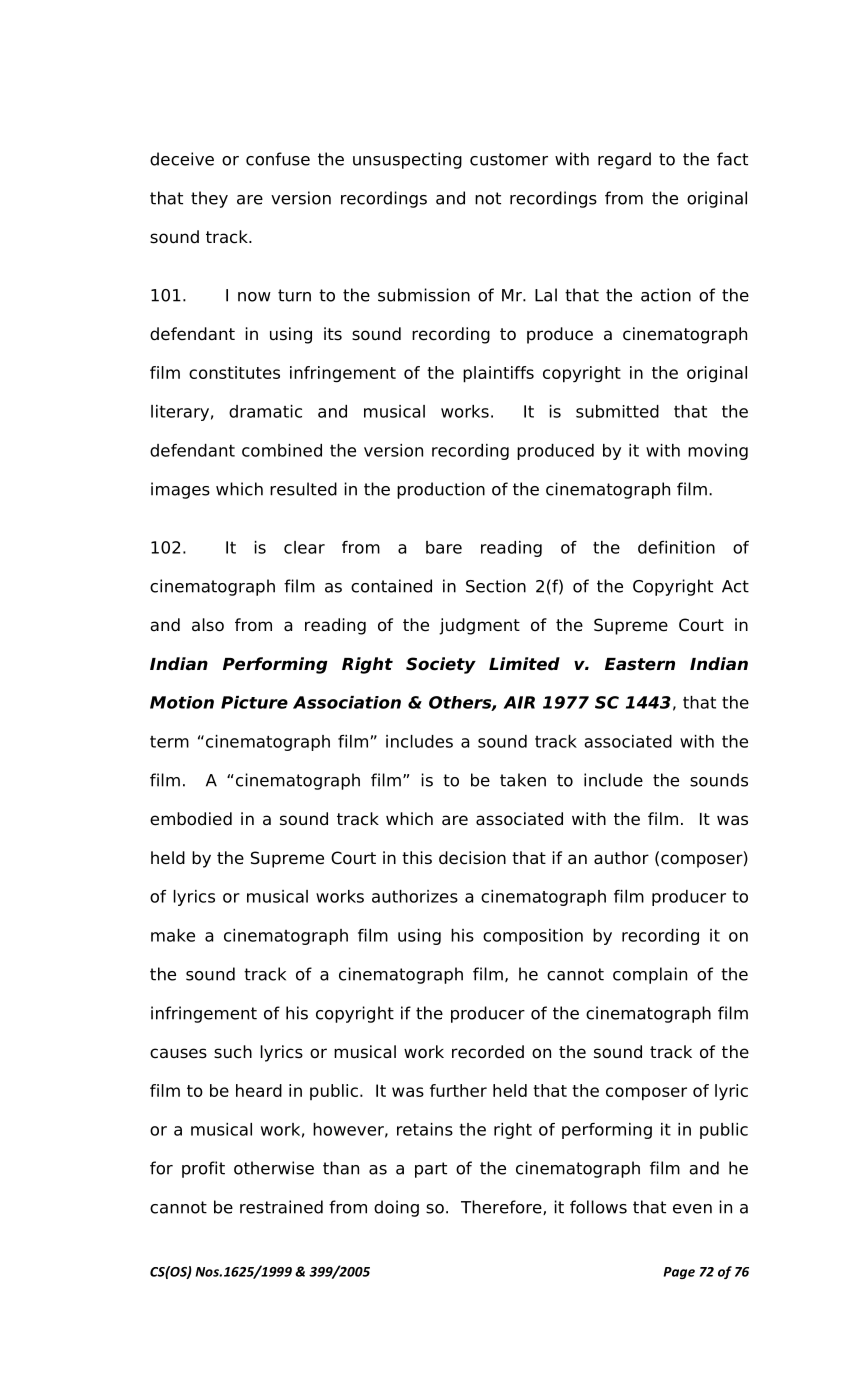  I want to click on production, so click(441, 490).
